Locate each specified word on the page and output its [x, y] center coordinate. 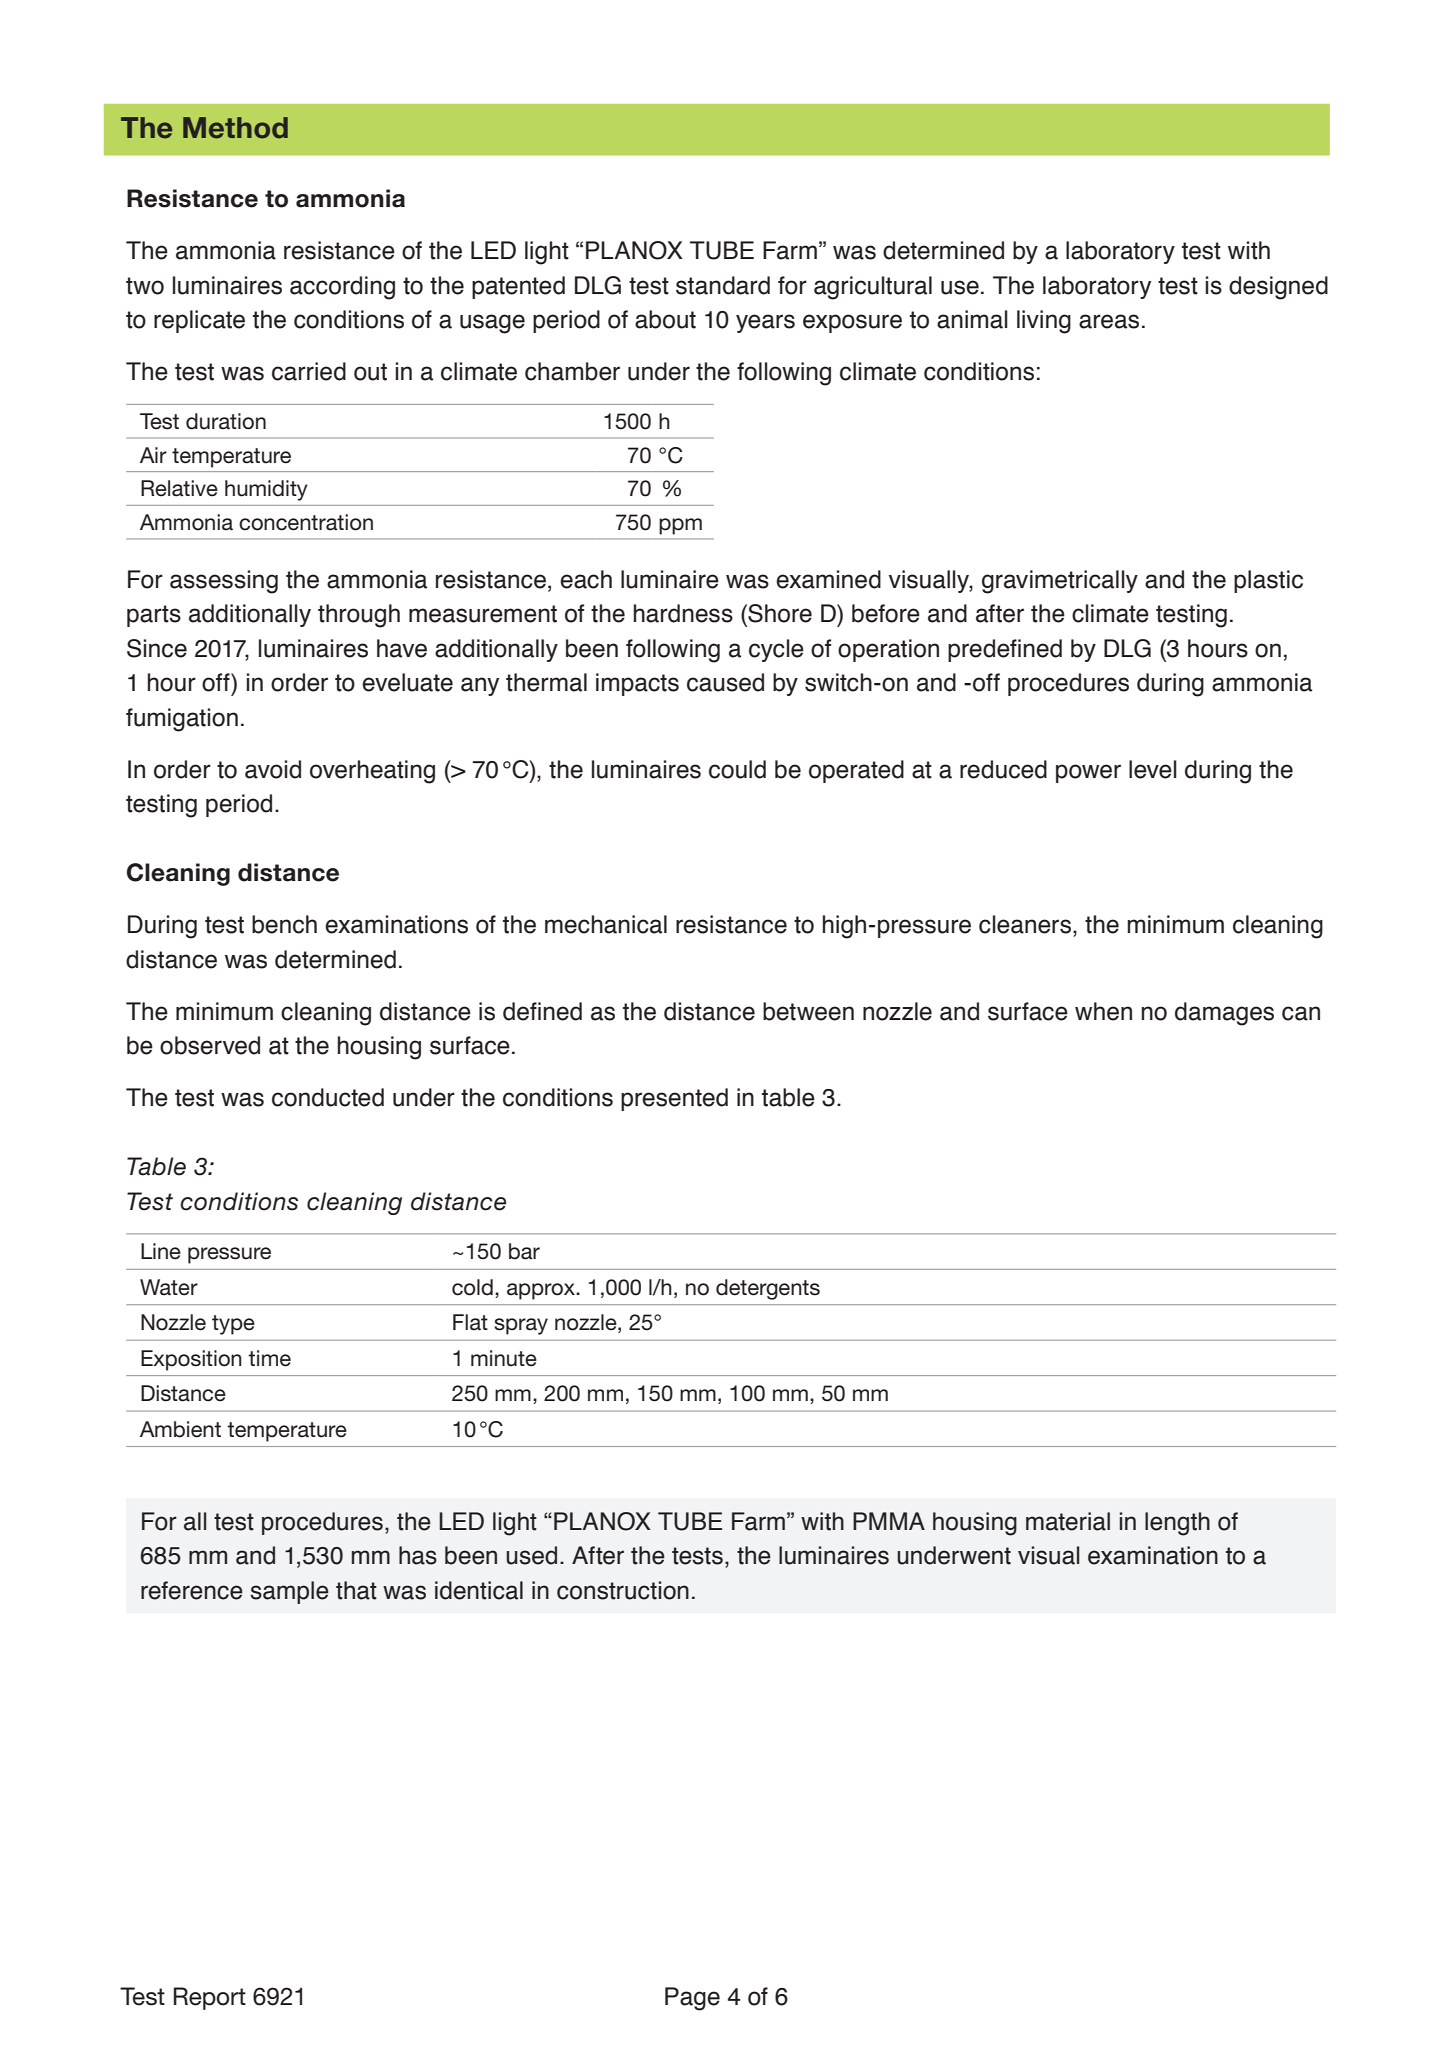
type [233, 1325]
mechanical [606, 924]
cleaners [1025, 924]
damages [1224, 1014]
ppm [680, 526]
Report [210, 1998]
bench [284, 924]
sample [289, 1592]
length [1177, 1524]
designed [1278, 288]
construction [623, 1590]
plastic [1268, 581]
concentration [306, 522]
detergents [768, 1289]
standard [723, 285]
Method [235, 128]
